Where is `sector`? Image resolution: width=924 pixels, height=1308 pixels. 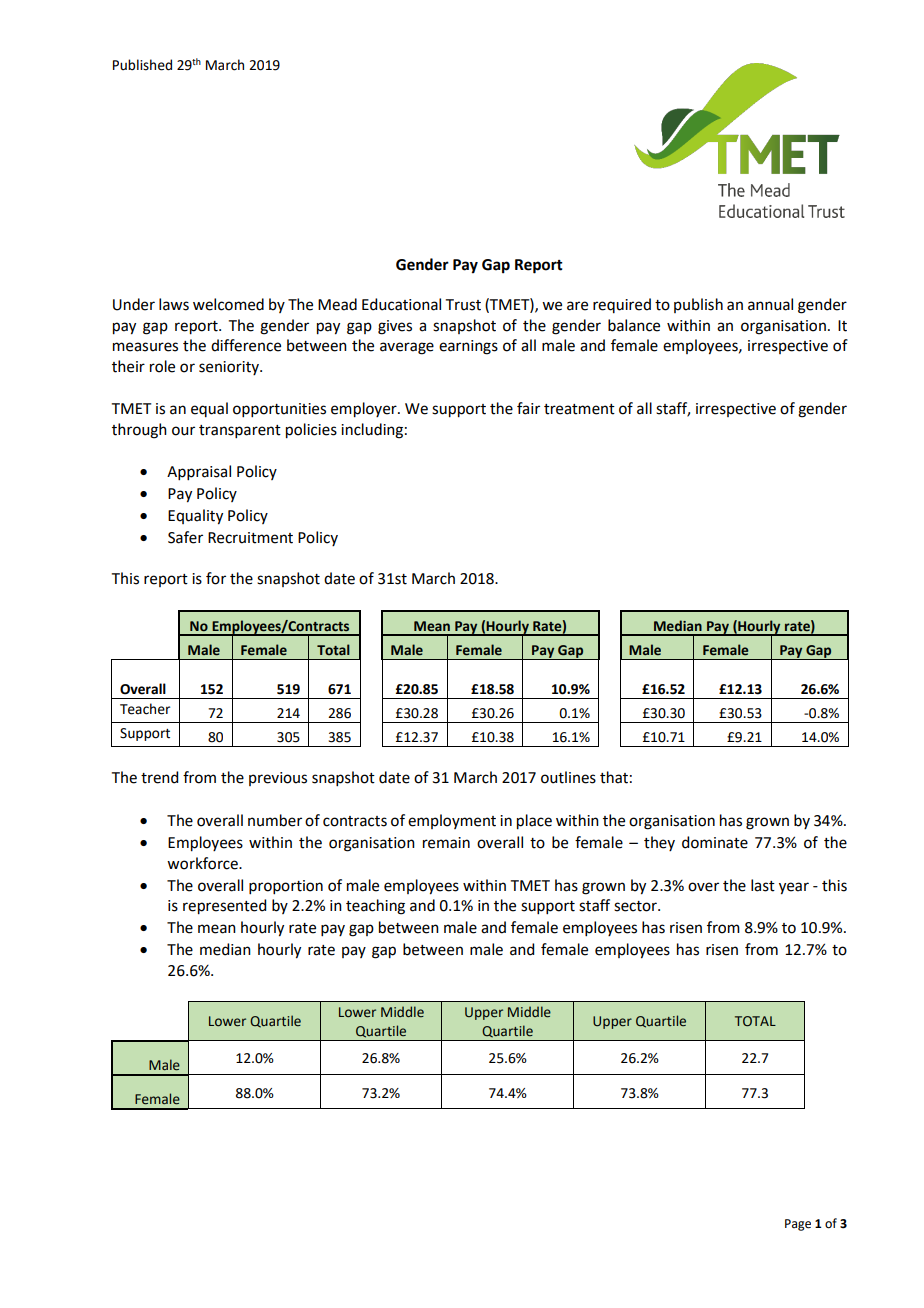 sector is located at coordinates (636, 906).
